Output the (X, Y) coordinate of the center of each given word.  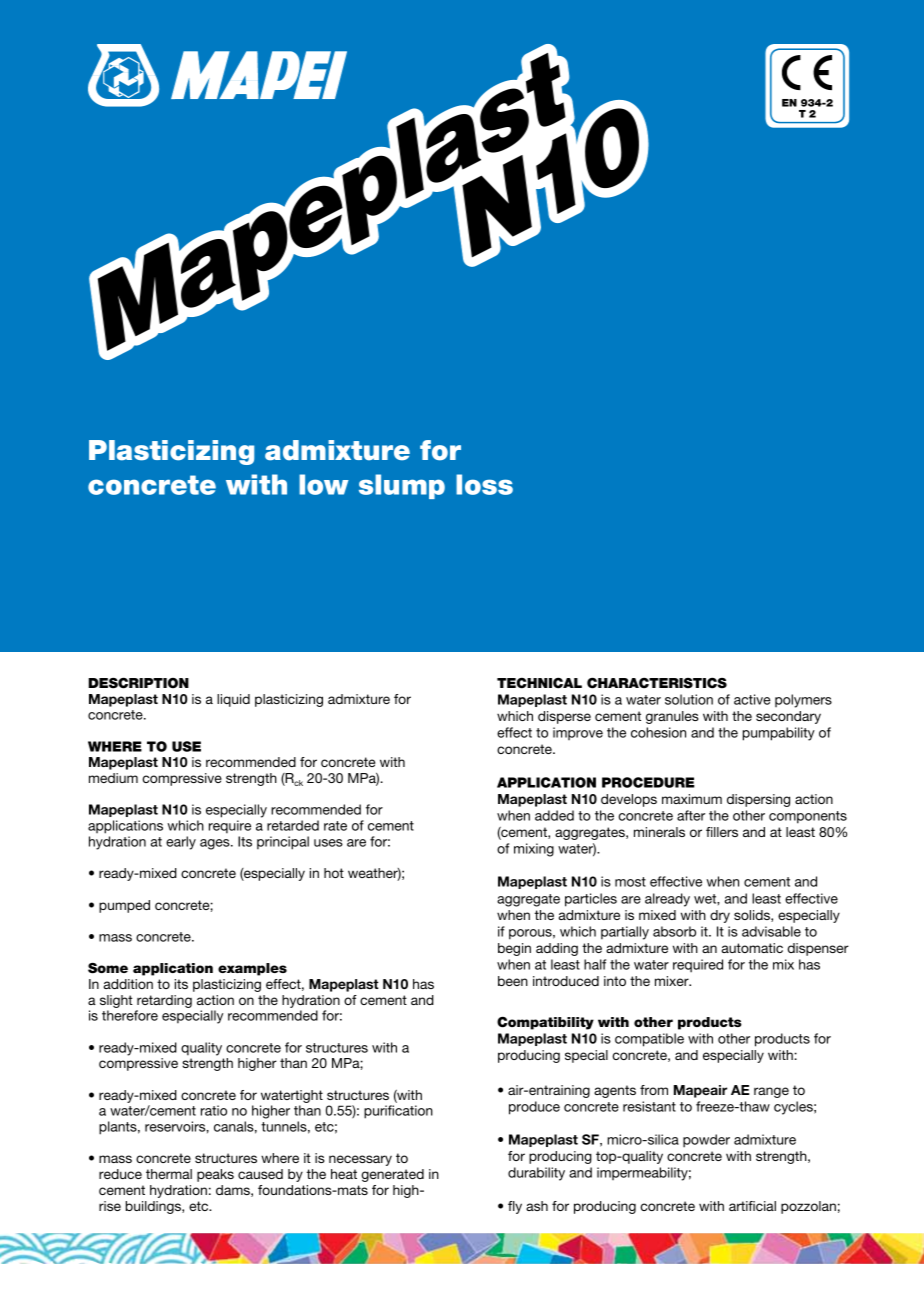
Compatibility (545, 1023)
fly (515, 1207)
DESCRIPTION (138, 683)
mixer (673, 981)
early (181, 843)
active (752, 699)
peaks (215, 1175)
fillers (722, 832)
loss (484, 484)
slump (402, 486)
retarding (164, 1001)
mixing (534, 850)
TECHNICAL (539, 683)
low (324, 484)
